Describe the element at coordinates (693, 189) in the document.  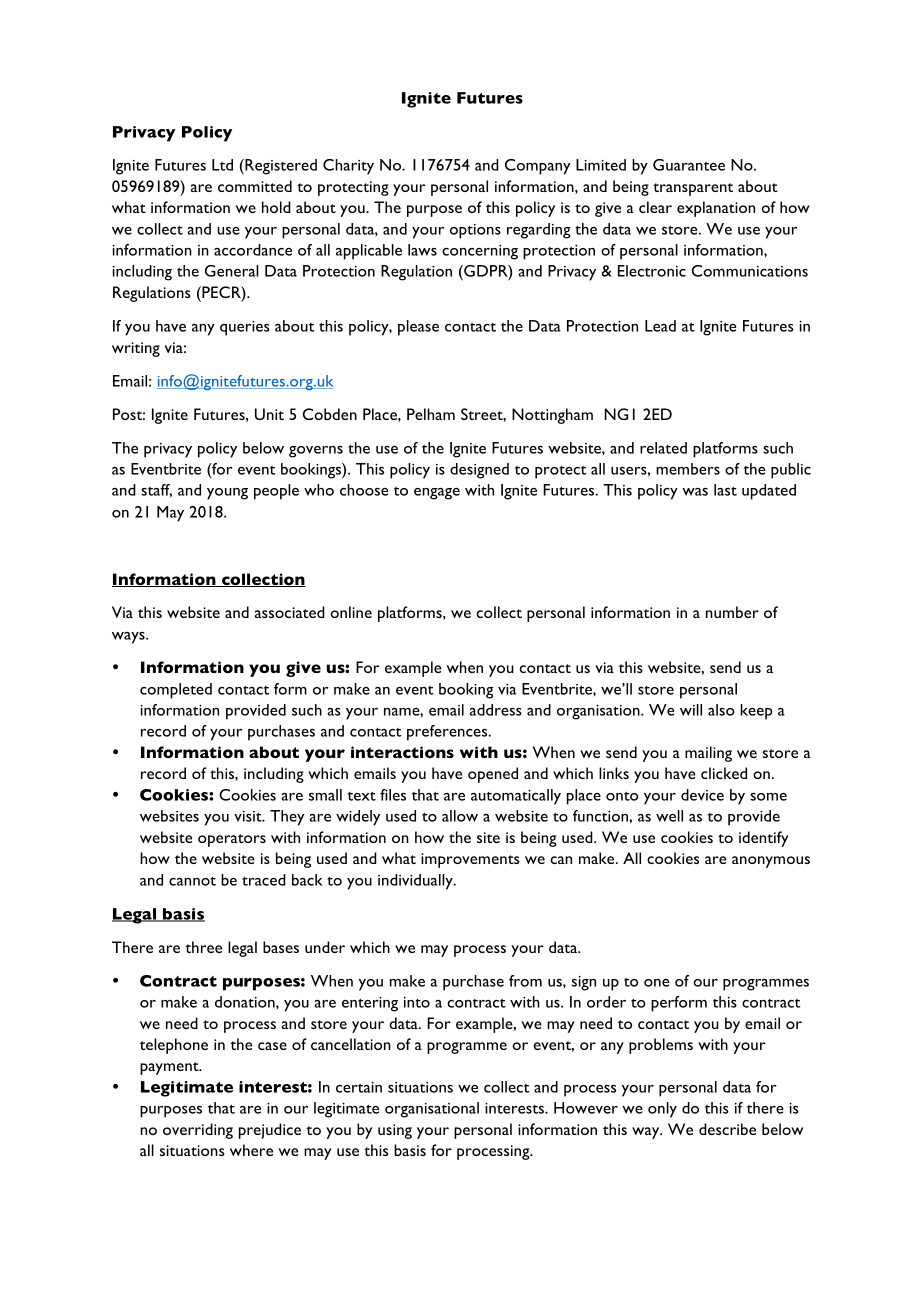
I see `transparent` at that location.
